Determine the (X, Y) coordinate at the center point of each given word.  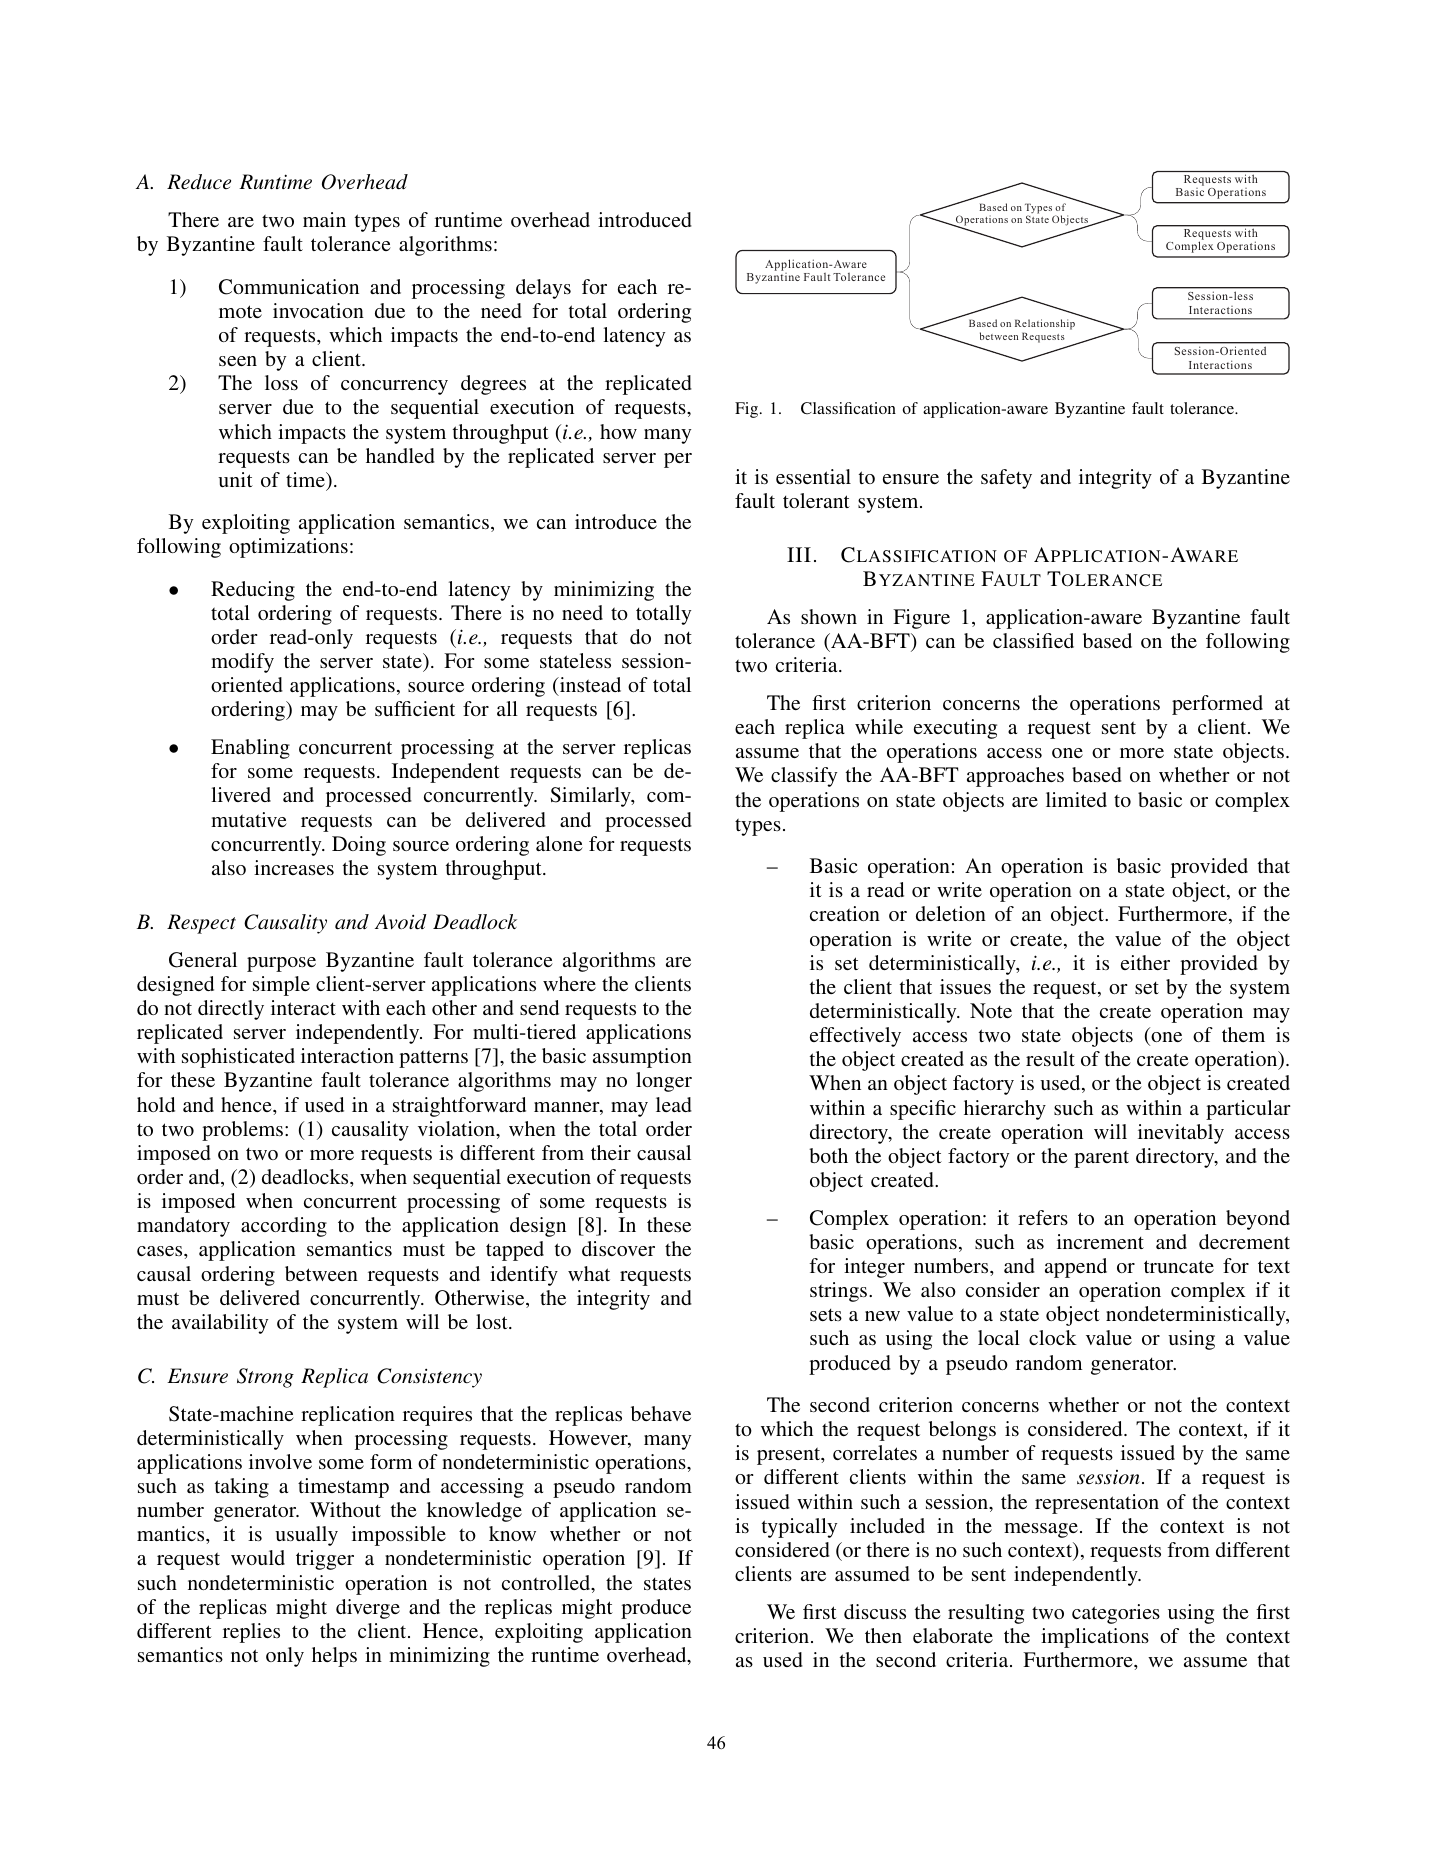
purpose (281, 964)
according (284, 1227)
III (799, 554)
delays (543, 289)
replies (251, 1633)
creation (845, 913)
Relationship (1045, 326)
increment (1100, 1241)
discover (618, 1248)
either (1145, 962)
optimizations (288, 548)
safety (1006, 479)
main (324, 219)
